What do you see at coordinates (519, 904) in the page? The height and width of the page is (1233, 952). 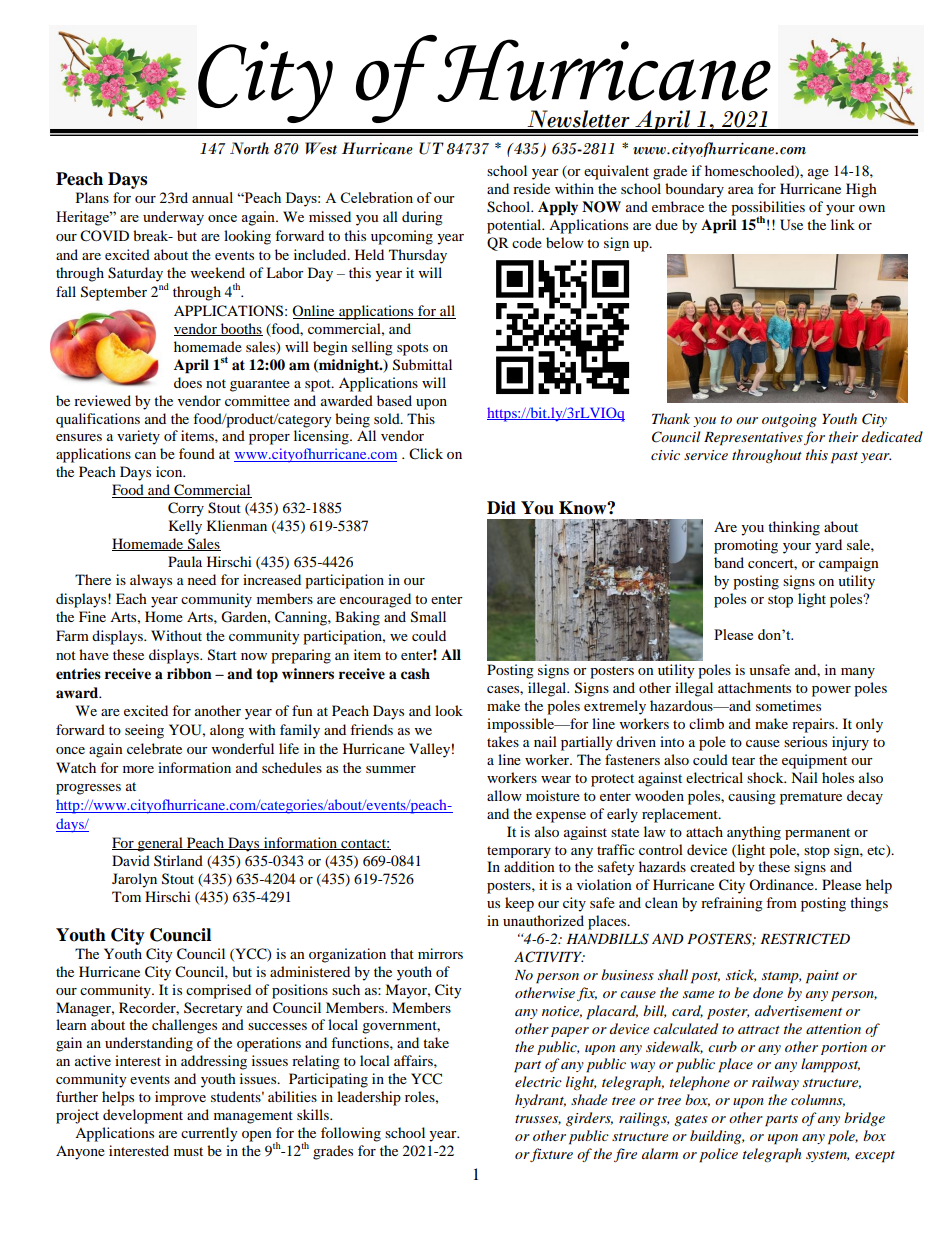 I see `keep` at bounding box center [519, 904].
